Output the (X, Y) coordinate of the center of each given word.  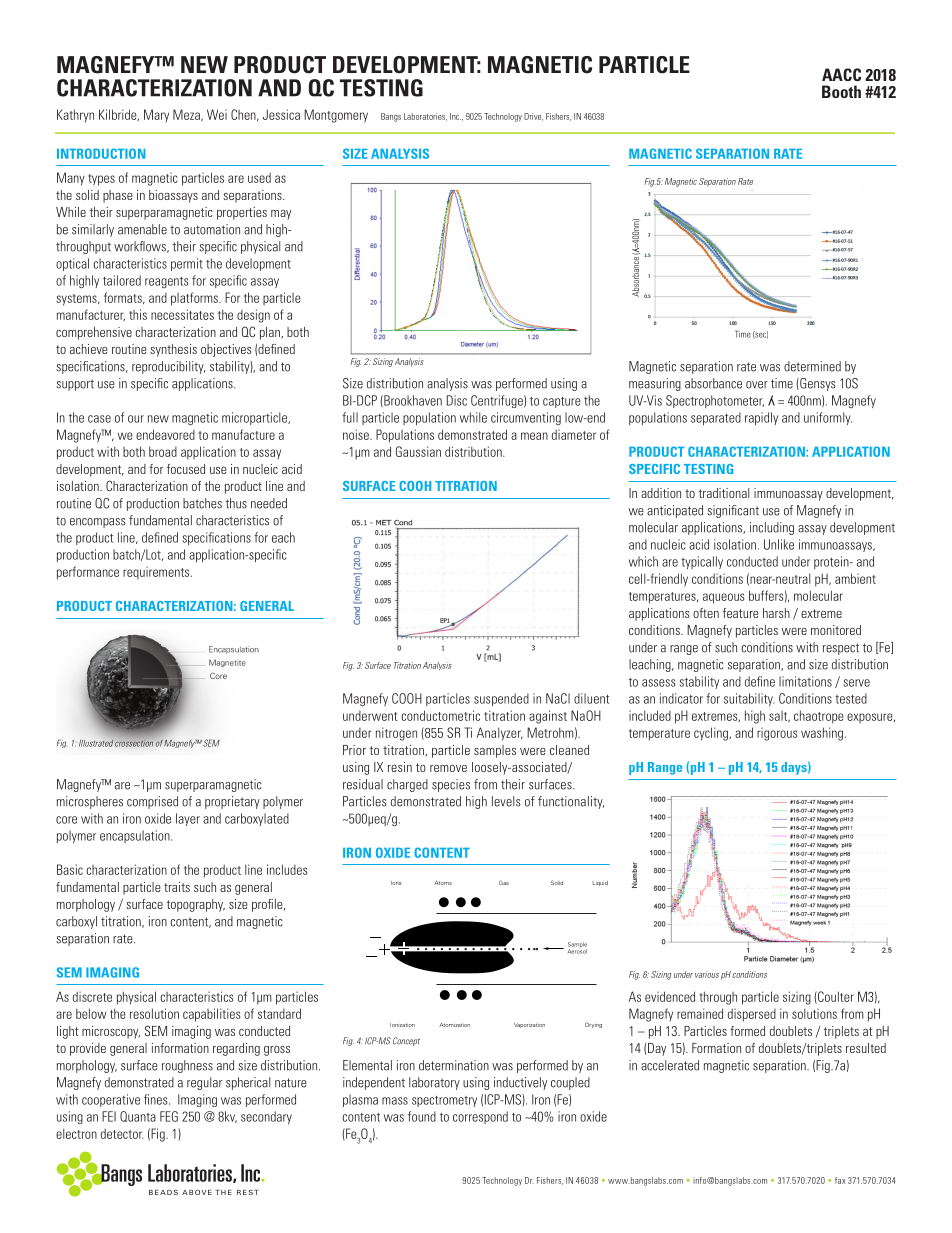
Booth (841, 91)
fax (840, 1180)
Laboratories (425, 117)
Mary (156, 115)
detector (122, 1134)
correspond (480, 1117)
